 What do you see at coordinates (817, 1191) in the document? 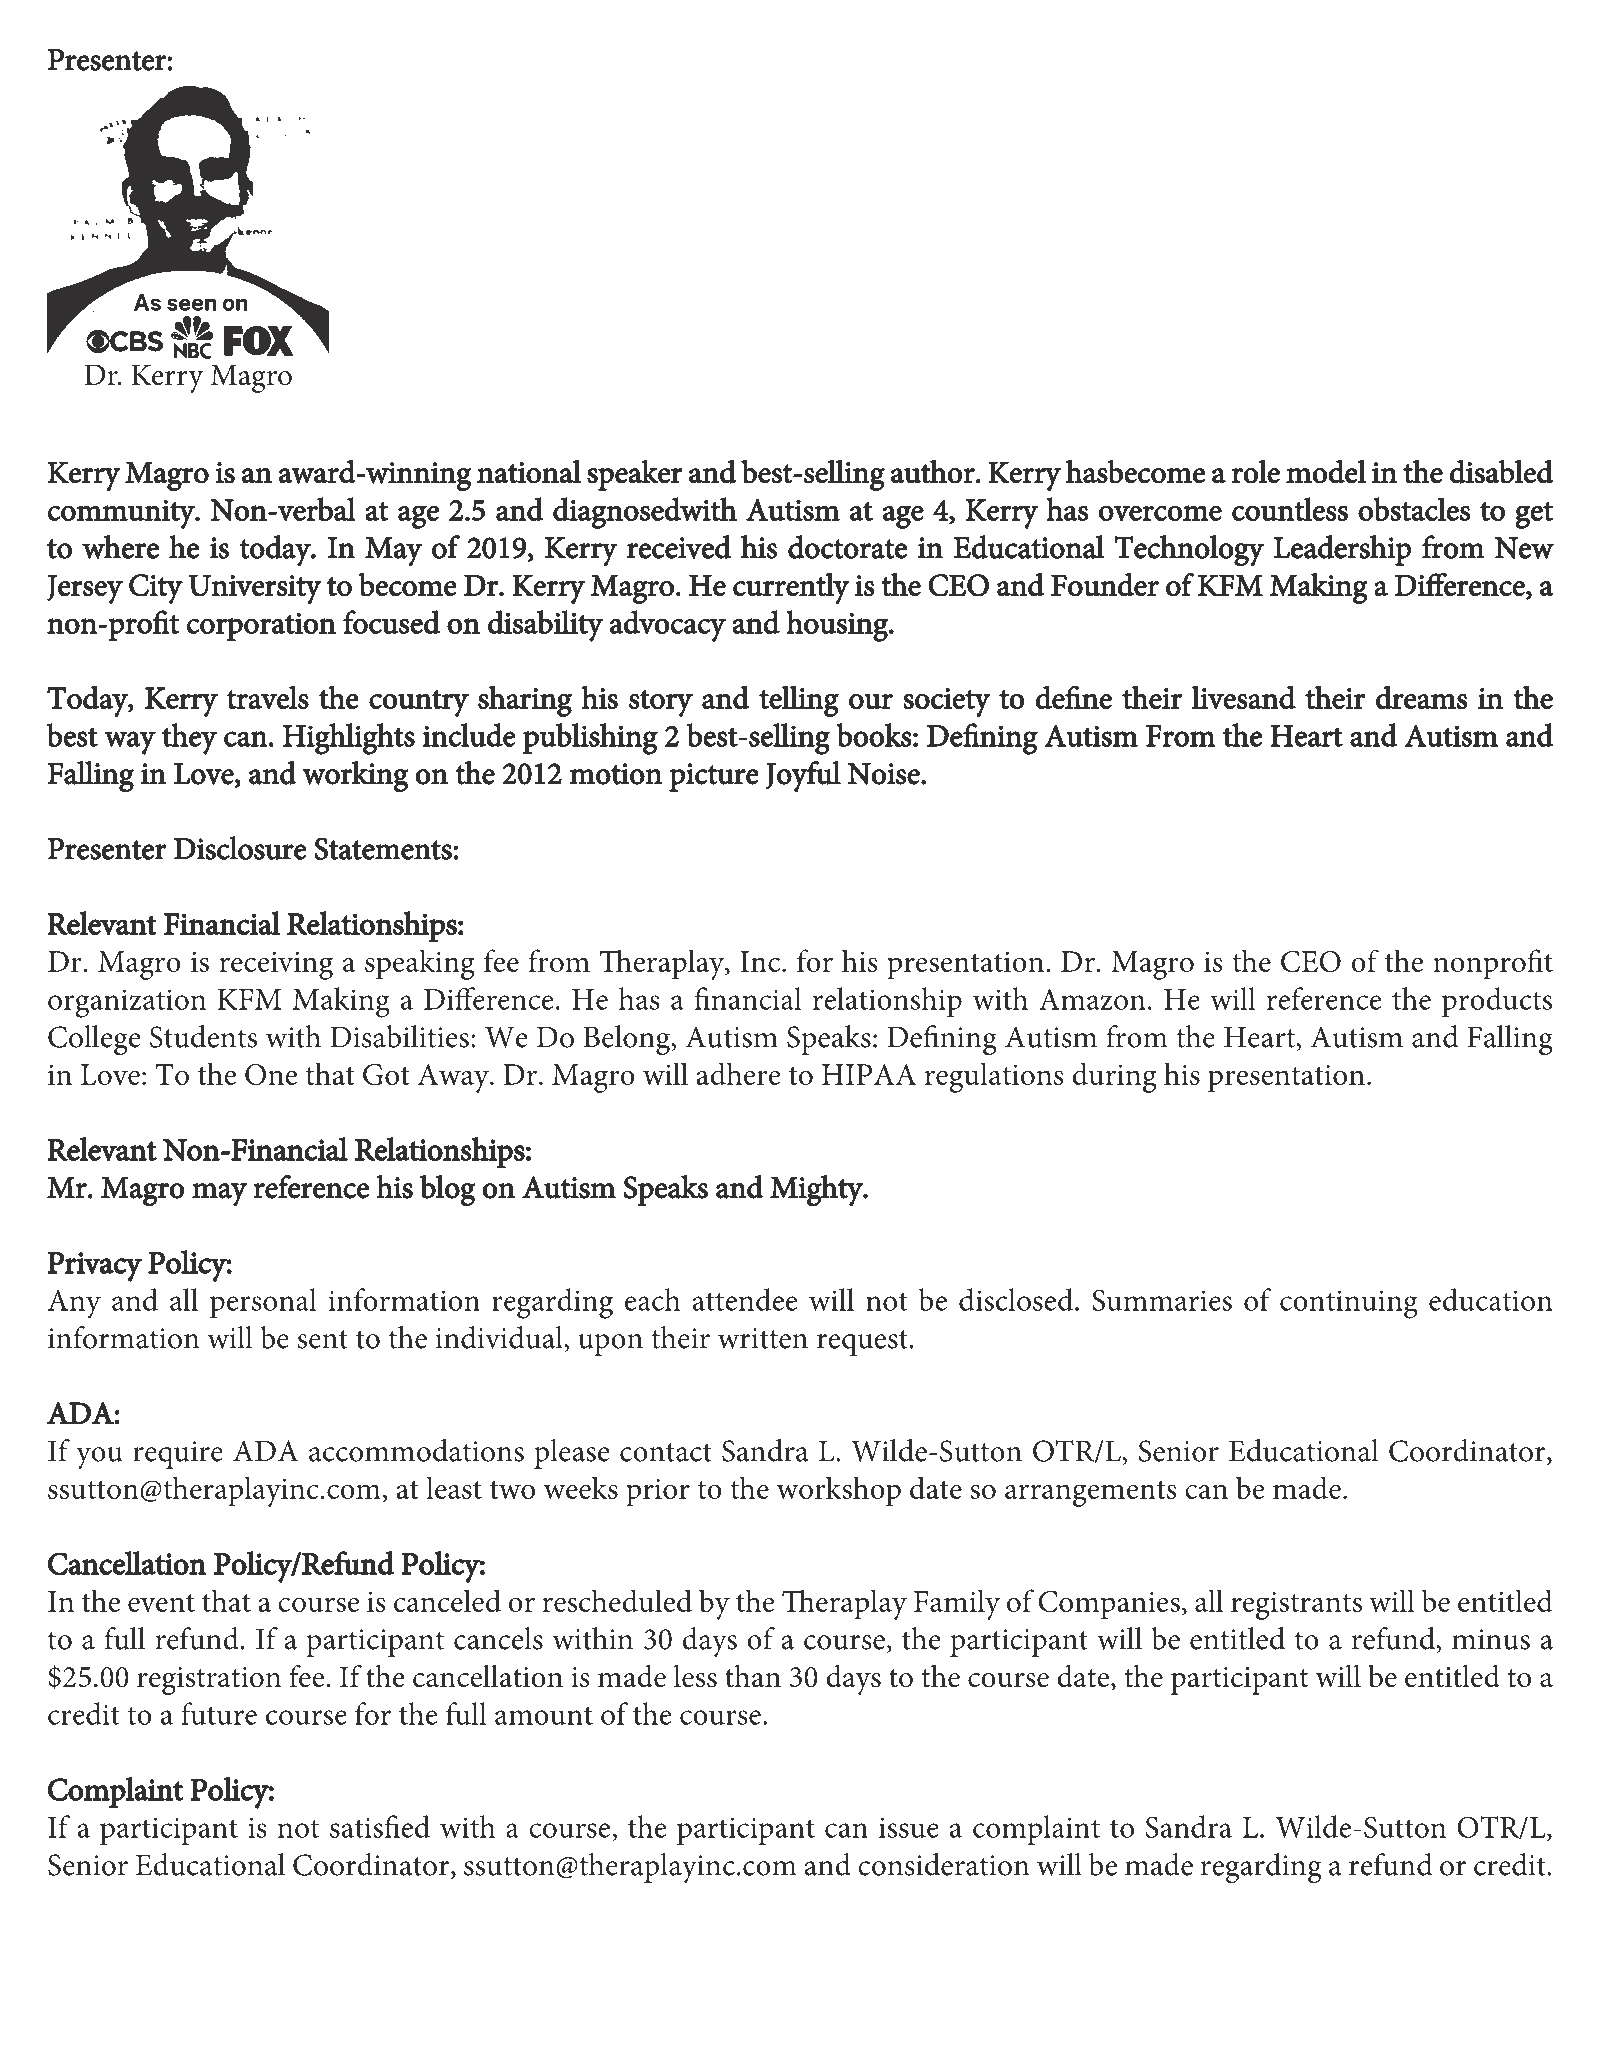
I see `Mighty` at bounding box center [817, 1191].
